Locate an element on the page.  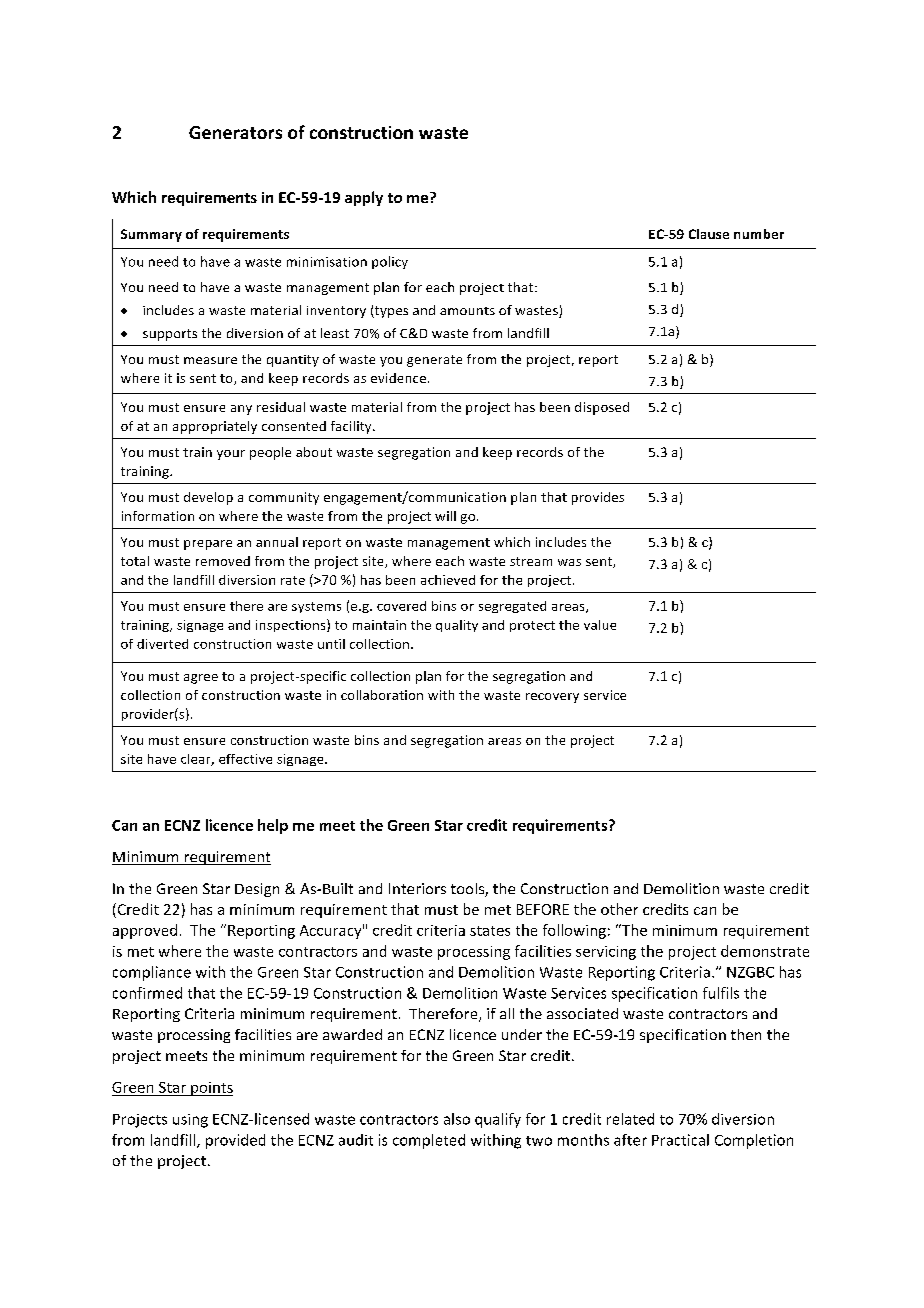
develop is located at coordinates (208, 498).
